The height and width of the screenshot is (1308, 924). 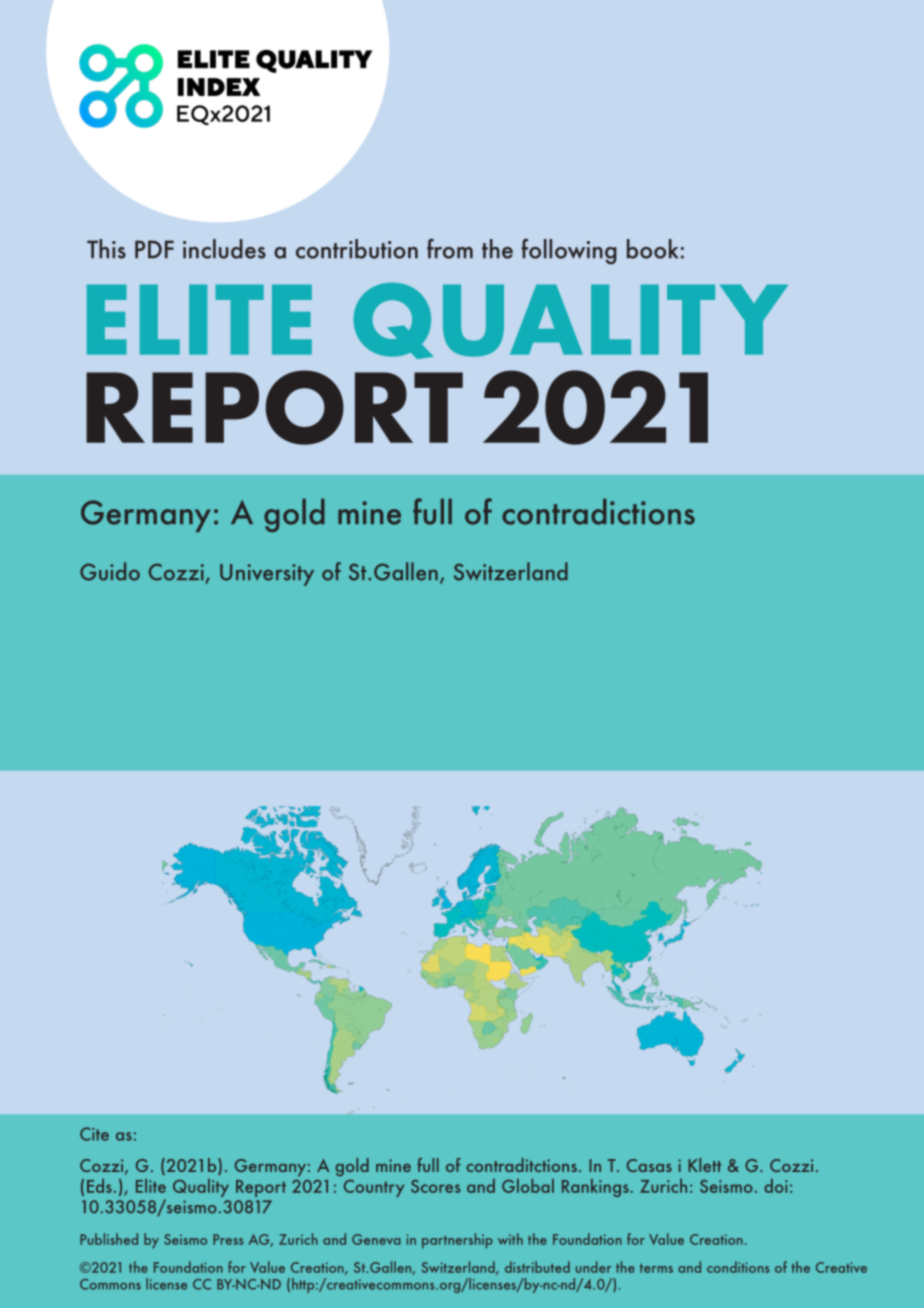 I want to click on Klett, so click(x=704, y=1165).
